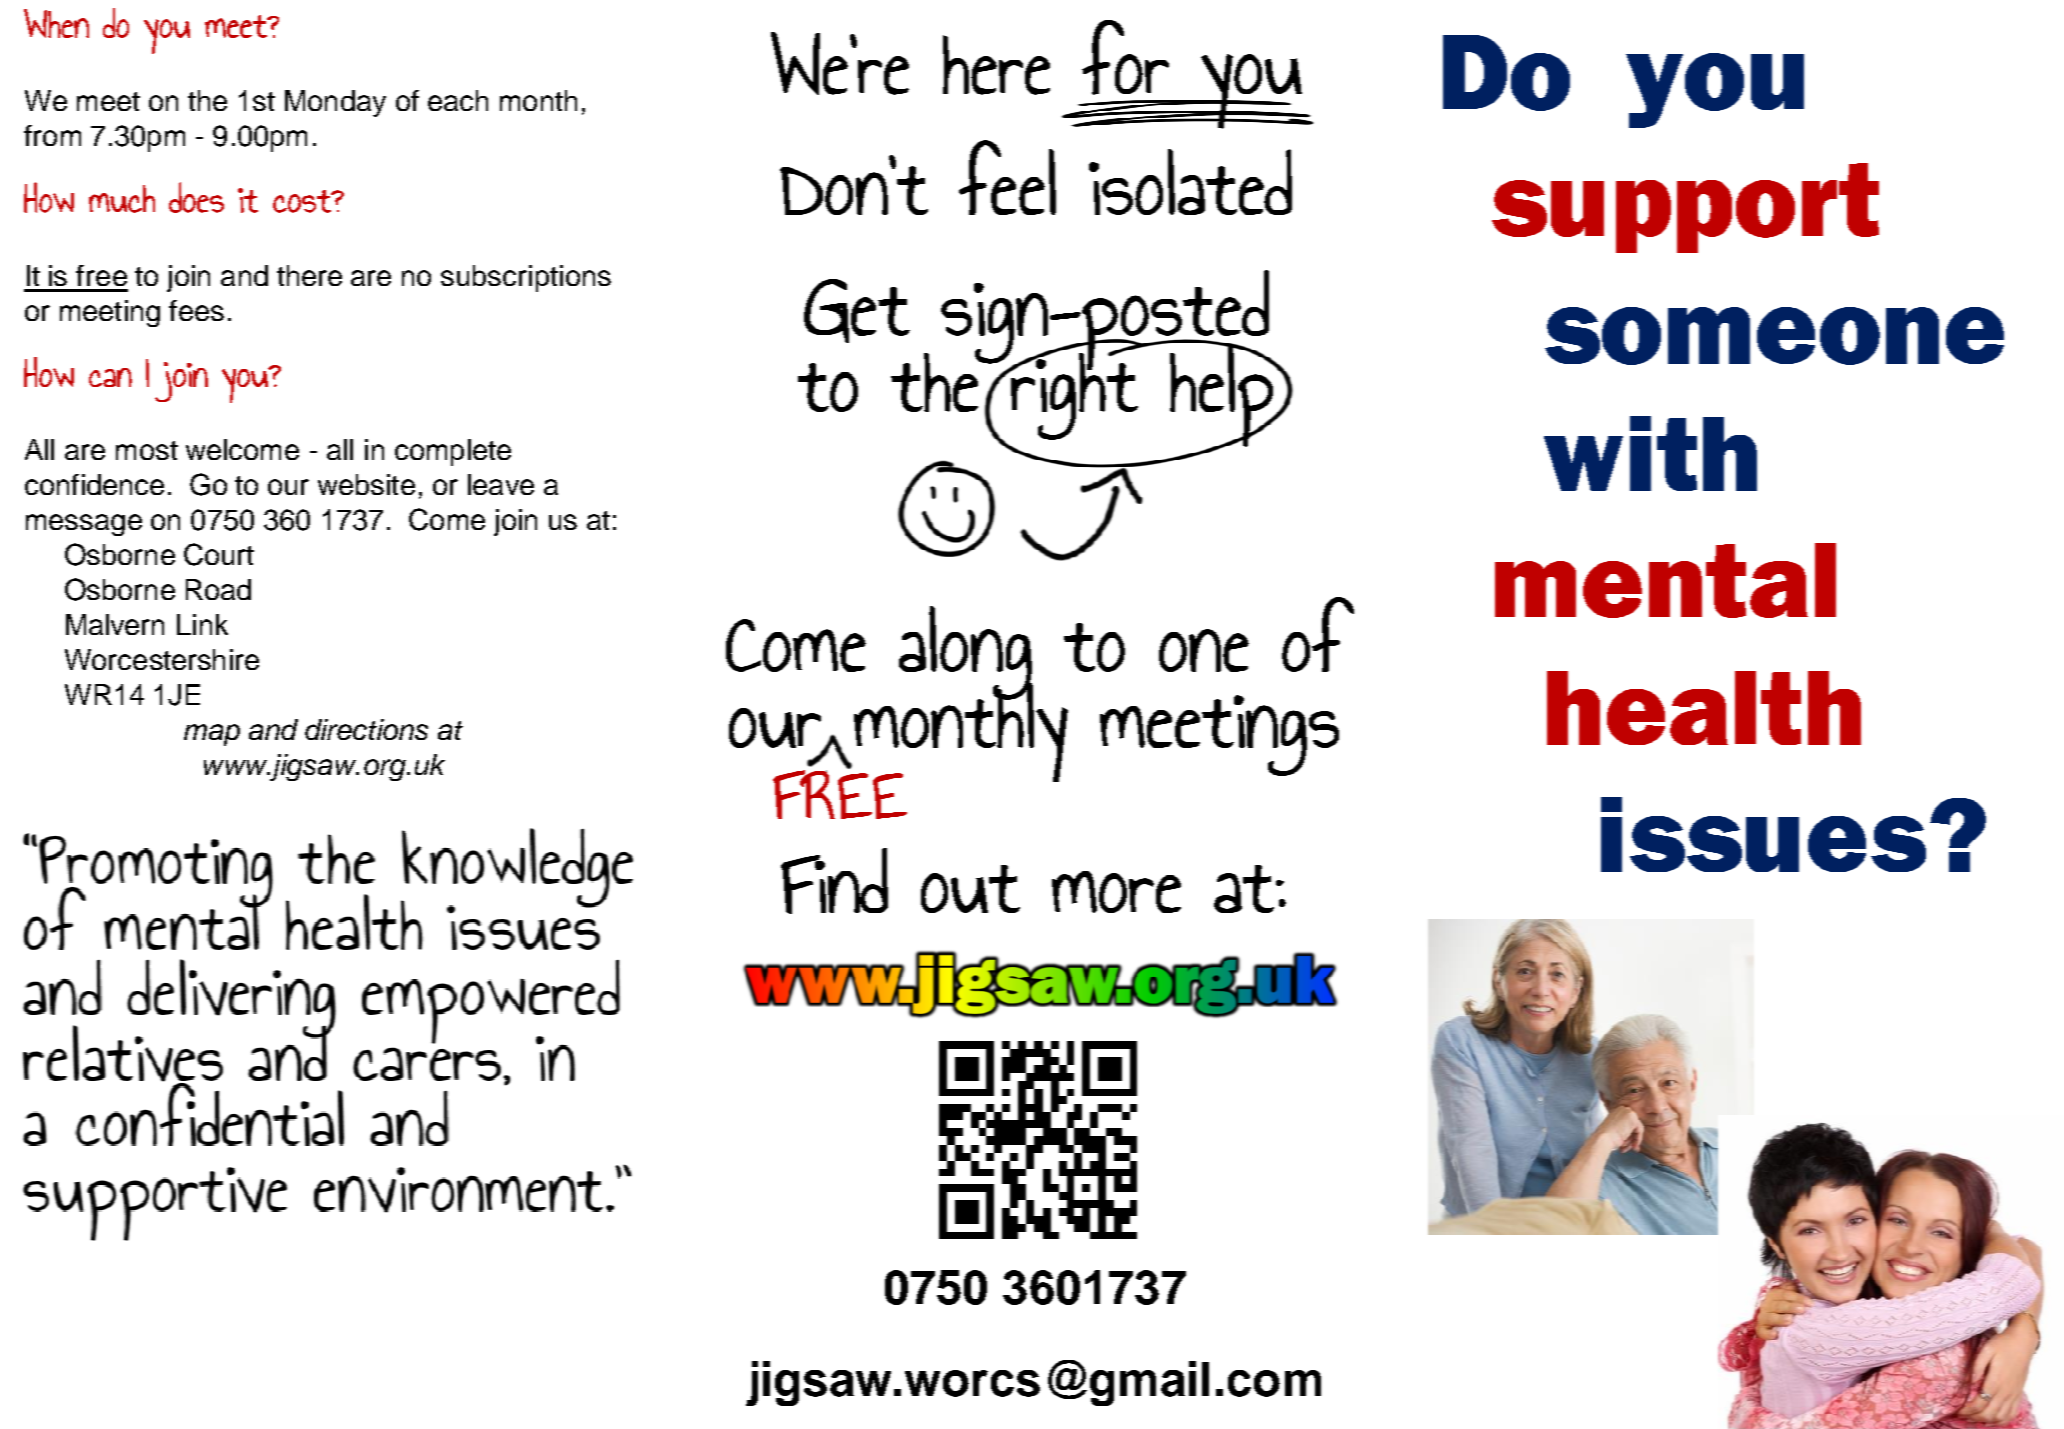 The height and width of the screenshot is (1429, 2064). Describe the element at coordinates (834, 881) in the screenshot. I see `Find` at that location.
